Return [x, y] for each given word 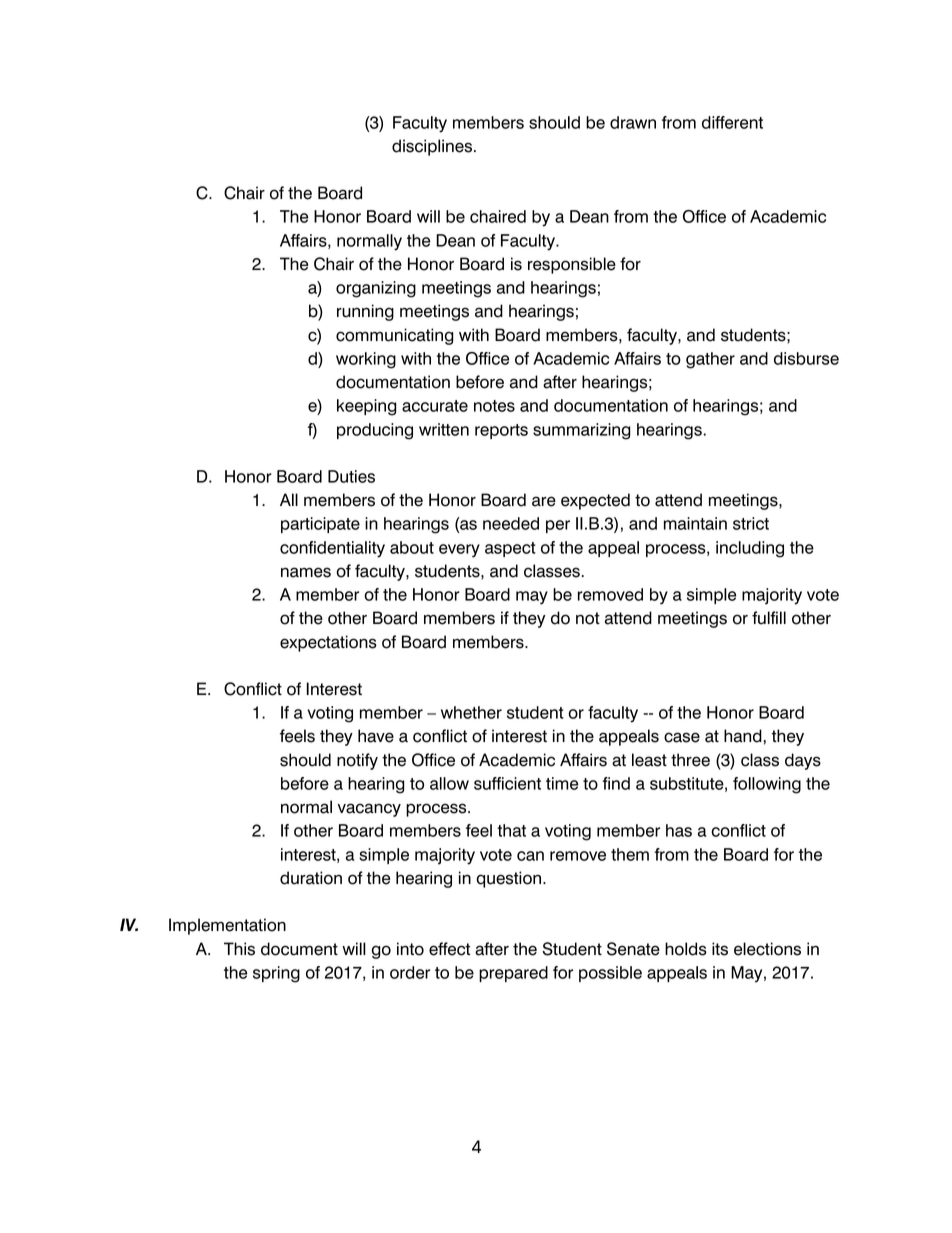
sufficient [507, 783]
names [306, 572]
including [750, 549]
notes [494, 406]
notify [357, 761]
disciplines [432, 147]
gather [710, 360]
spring [276, 974]
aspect [510, 549]
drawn [633, 122]
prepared [513, 974]
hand [743, 736]
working [366, 360]
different [732, 122]
